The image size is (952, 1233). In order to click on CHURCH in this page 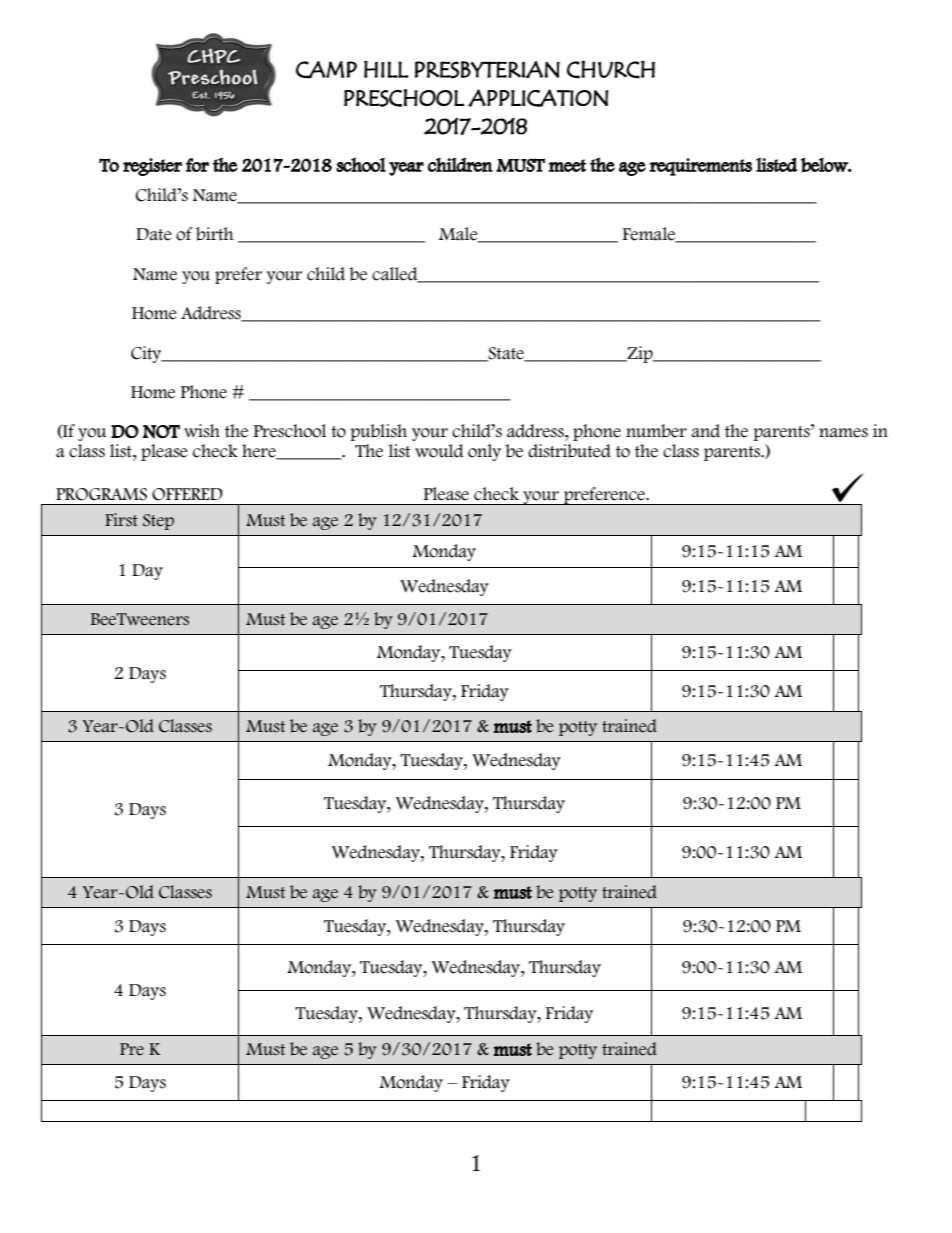, I will do `click(611, 69)`.
